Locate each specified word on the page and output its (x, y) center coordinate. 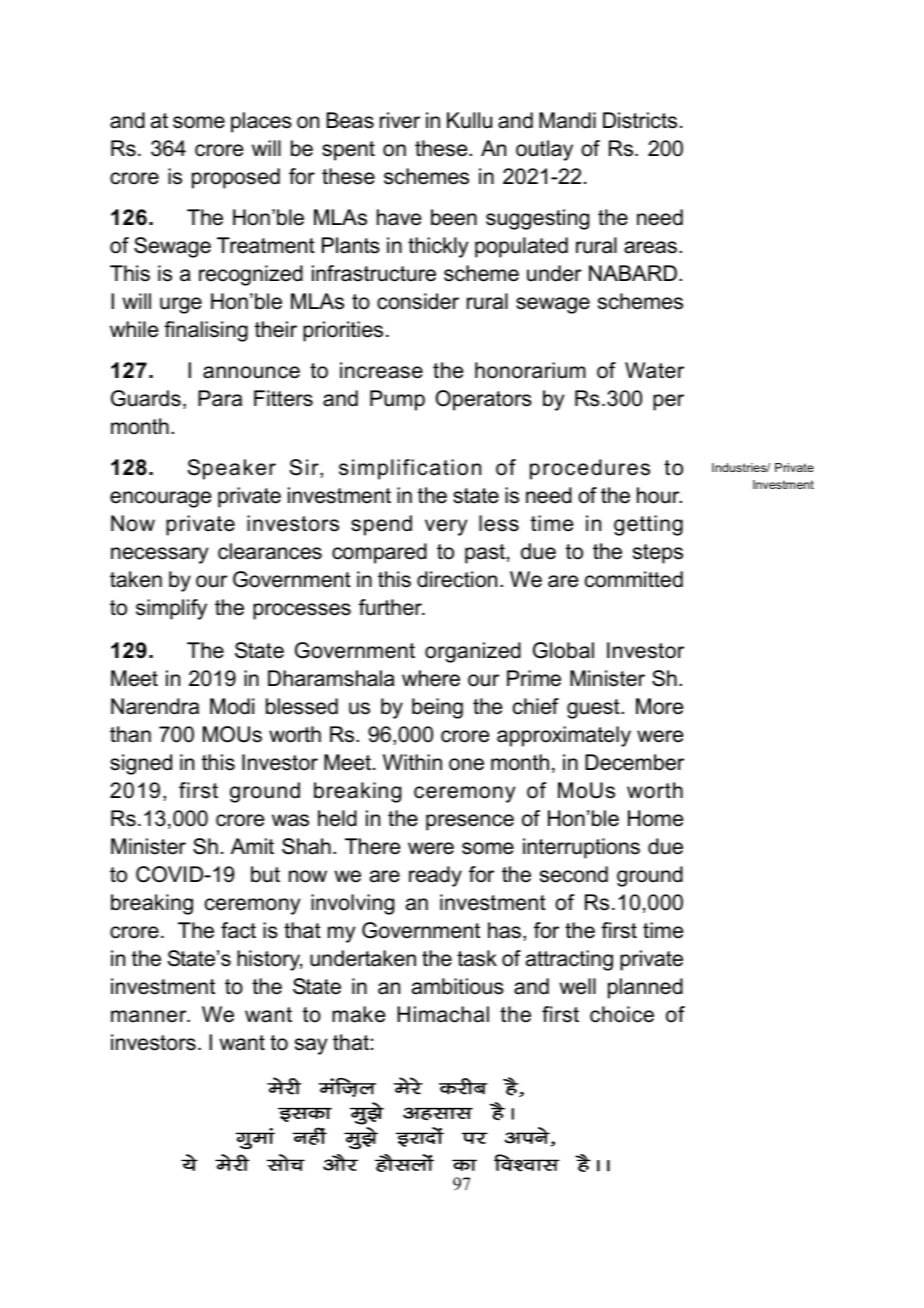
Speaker (231, 469)
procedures (590, 469)
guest (594, 709)
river (400, 120)
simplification (410, 469)
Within (412, 762)
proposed (236, 178)
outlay (544, 150)
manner (150, 1016)
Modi (232, 706)
